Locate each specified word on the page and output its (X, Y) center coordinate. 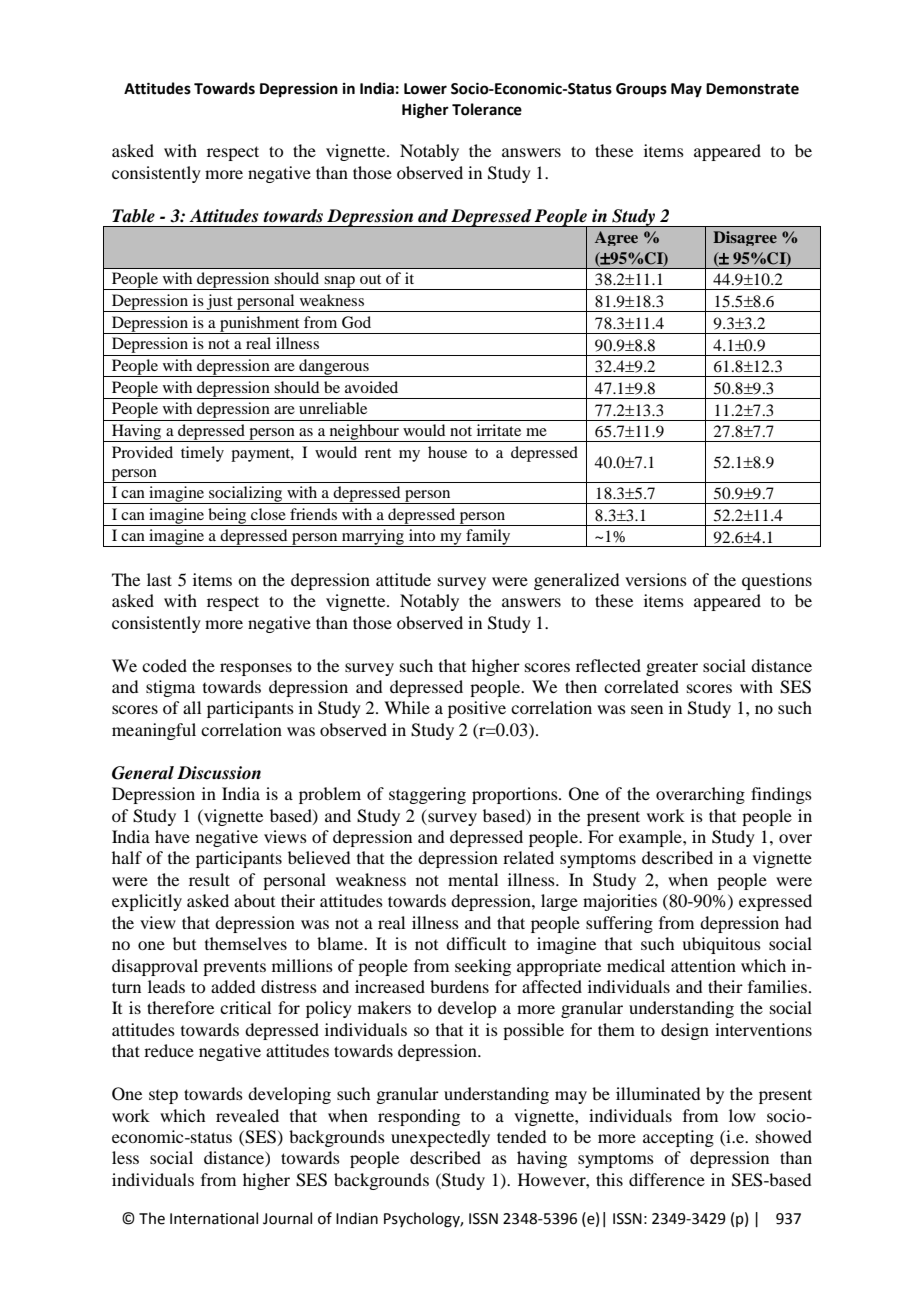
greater (672, 668)
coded (164, 665)
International (214, 1218)
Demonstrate (752, 89)
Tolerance (487, 109)
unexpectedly (440, 1138)
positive (477, 709)
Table (133, 216)
